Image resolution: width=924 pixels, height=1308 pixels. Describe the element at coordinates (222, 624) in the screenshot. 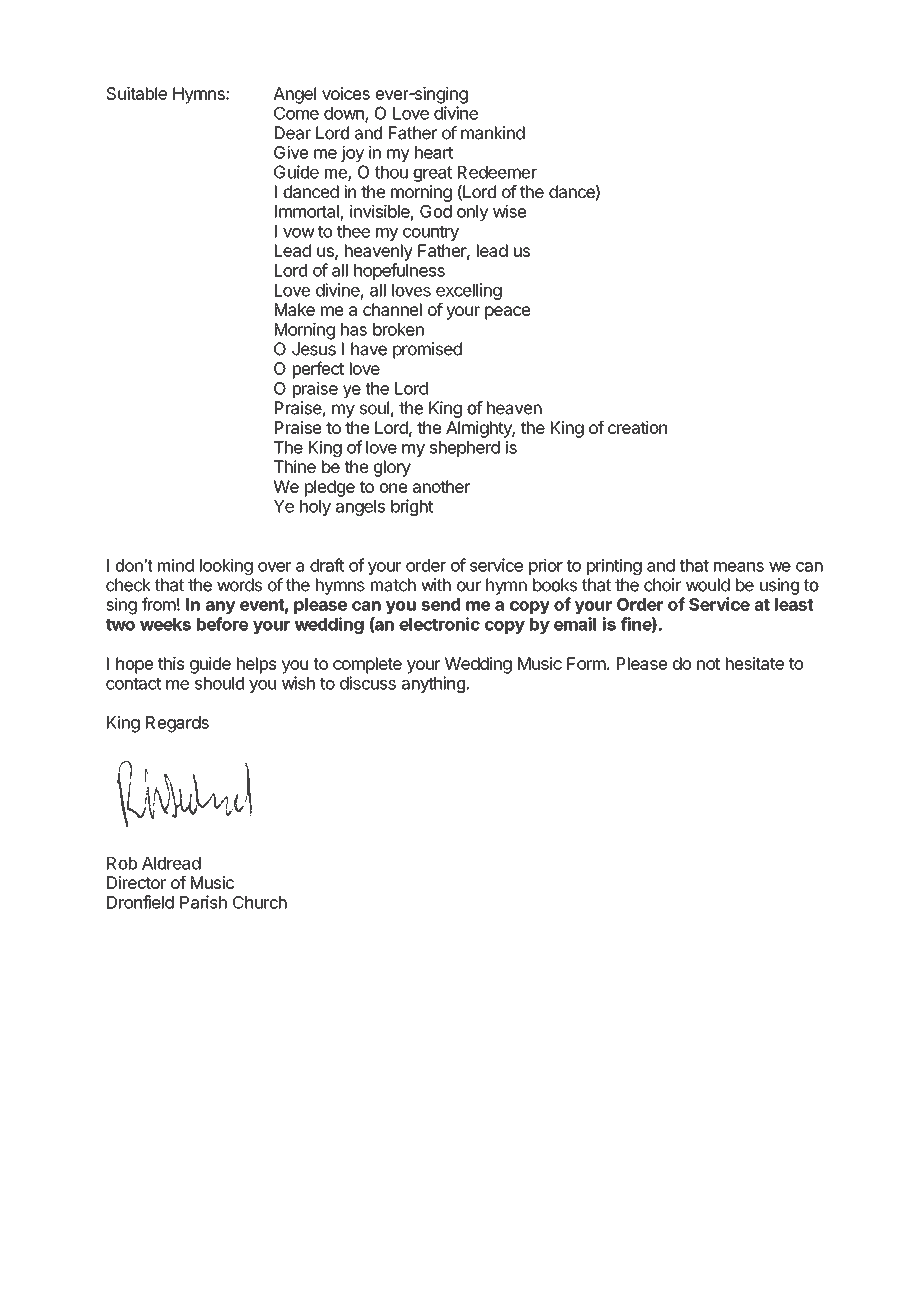

I see `before` at that location.
